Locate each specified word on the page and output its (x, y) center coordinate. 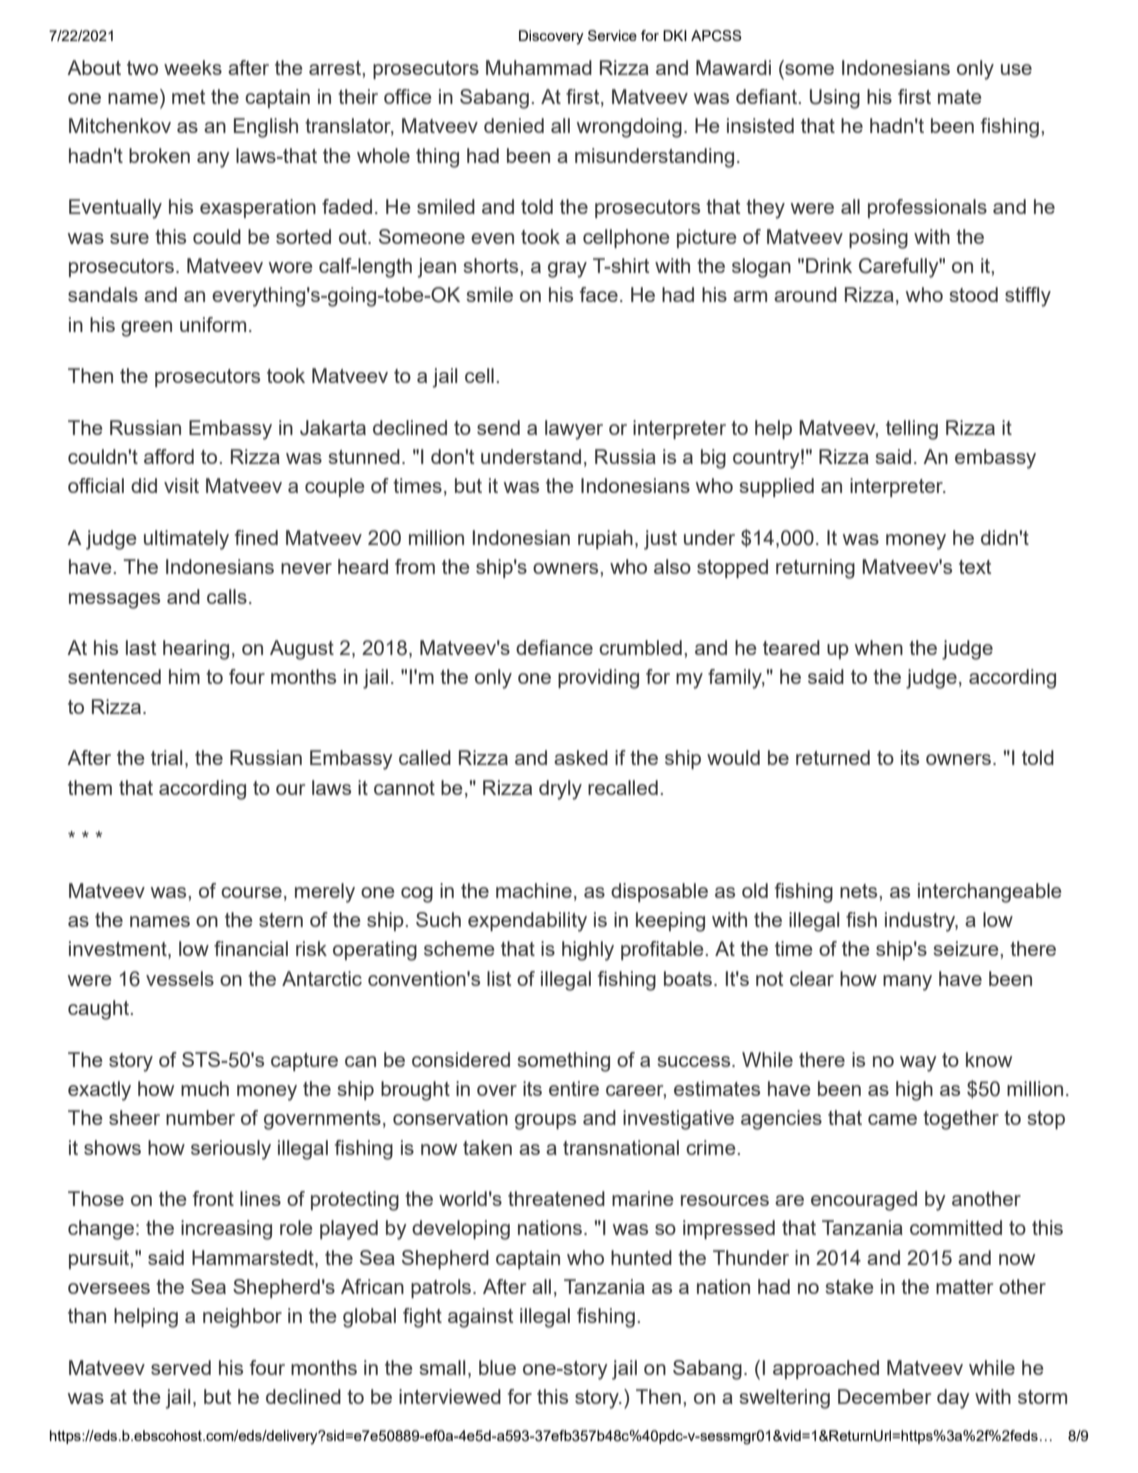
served (181, 1367)
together (961, 1120)
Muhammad (539, 67)
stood (973, 294)
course (251, 892)
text (975, 567)
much (205, 1088)
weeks (193, 67)
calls (227, 596)
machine (534, 890)
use (1016, 69)
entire (574, 1088)
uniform (213, 324)
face (599, 294)
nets (860, 891)
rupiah (605, 539)
